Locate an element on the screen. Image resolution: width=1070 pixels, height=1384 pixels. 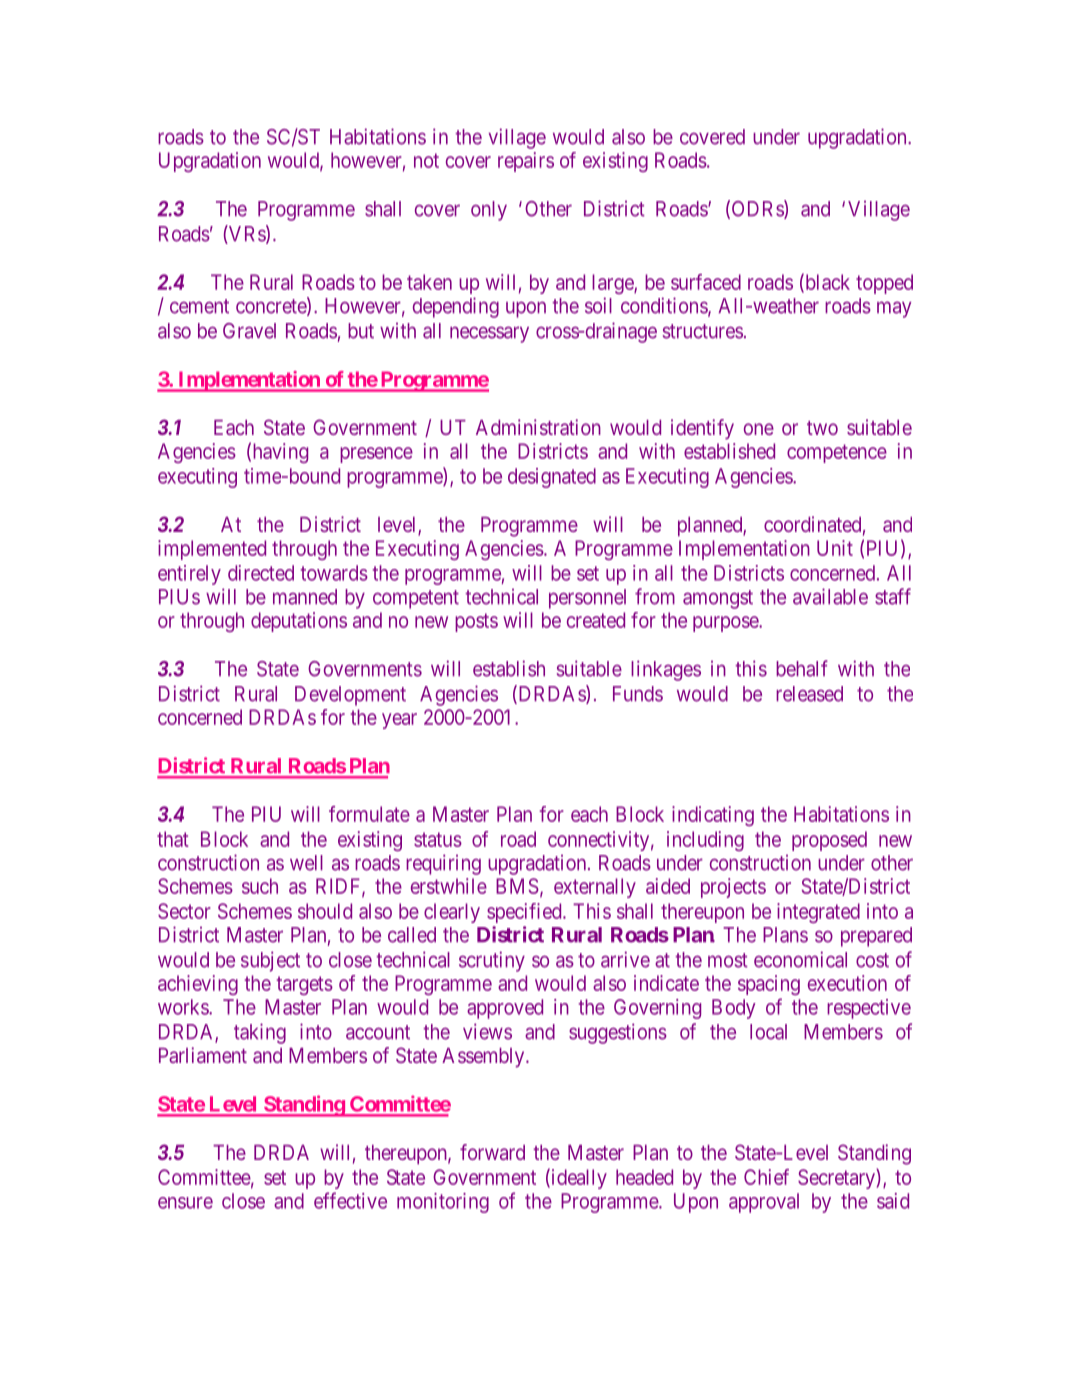
proposed is located at coordinates (829, 841).
